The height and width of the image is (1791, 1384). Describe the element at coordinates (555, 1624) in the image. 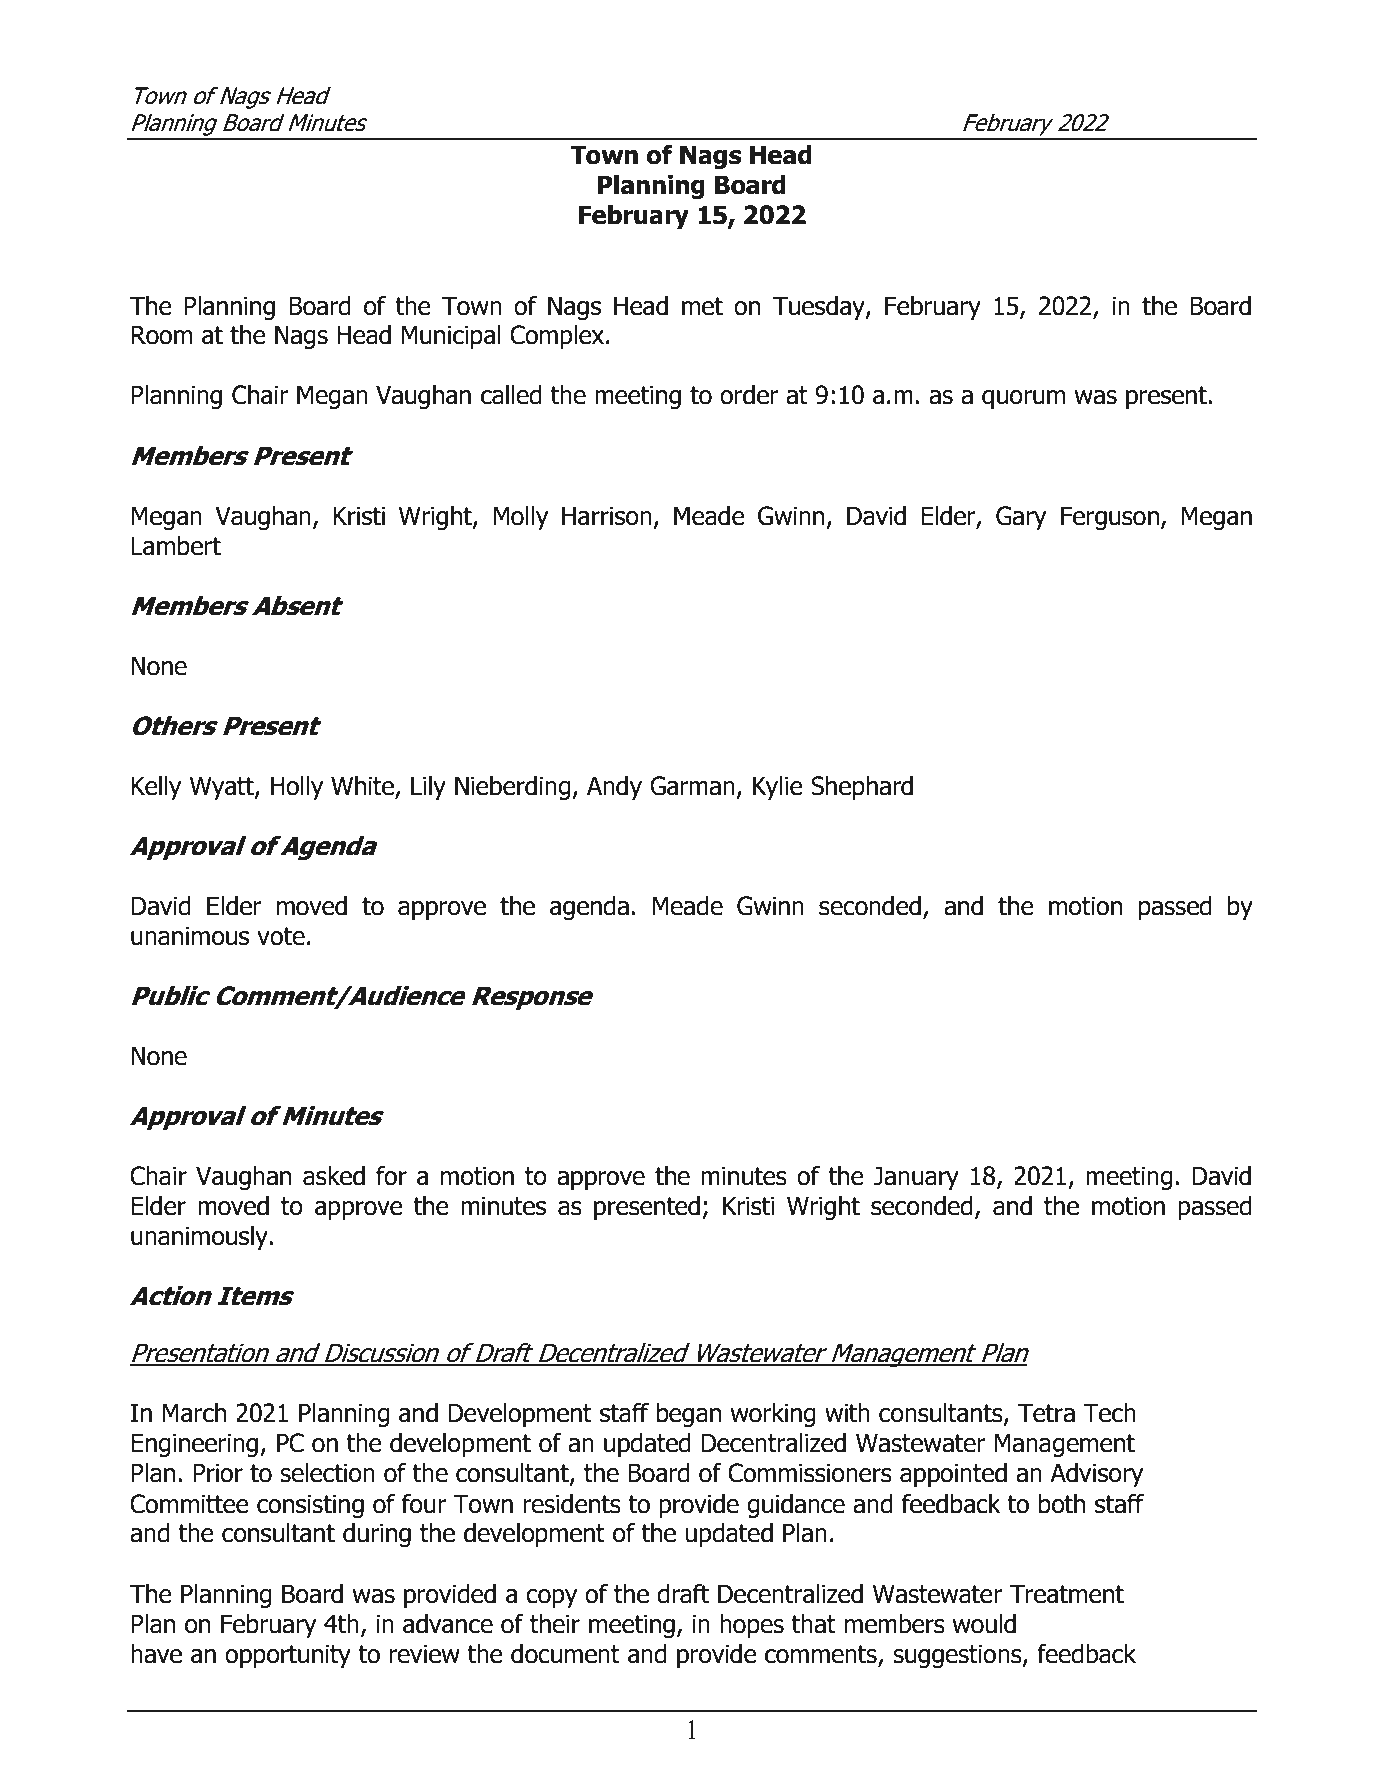

I see `their` at that location.
